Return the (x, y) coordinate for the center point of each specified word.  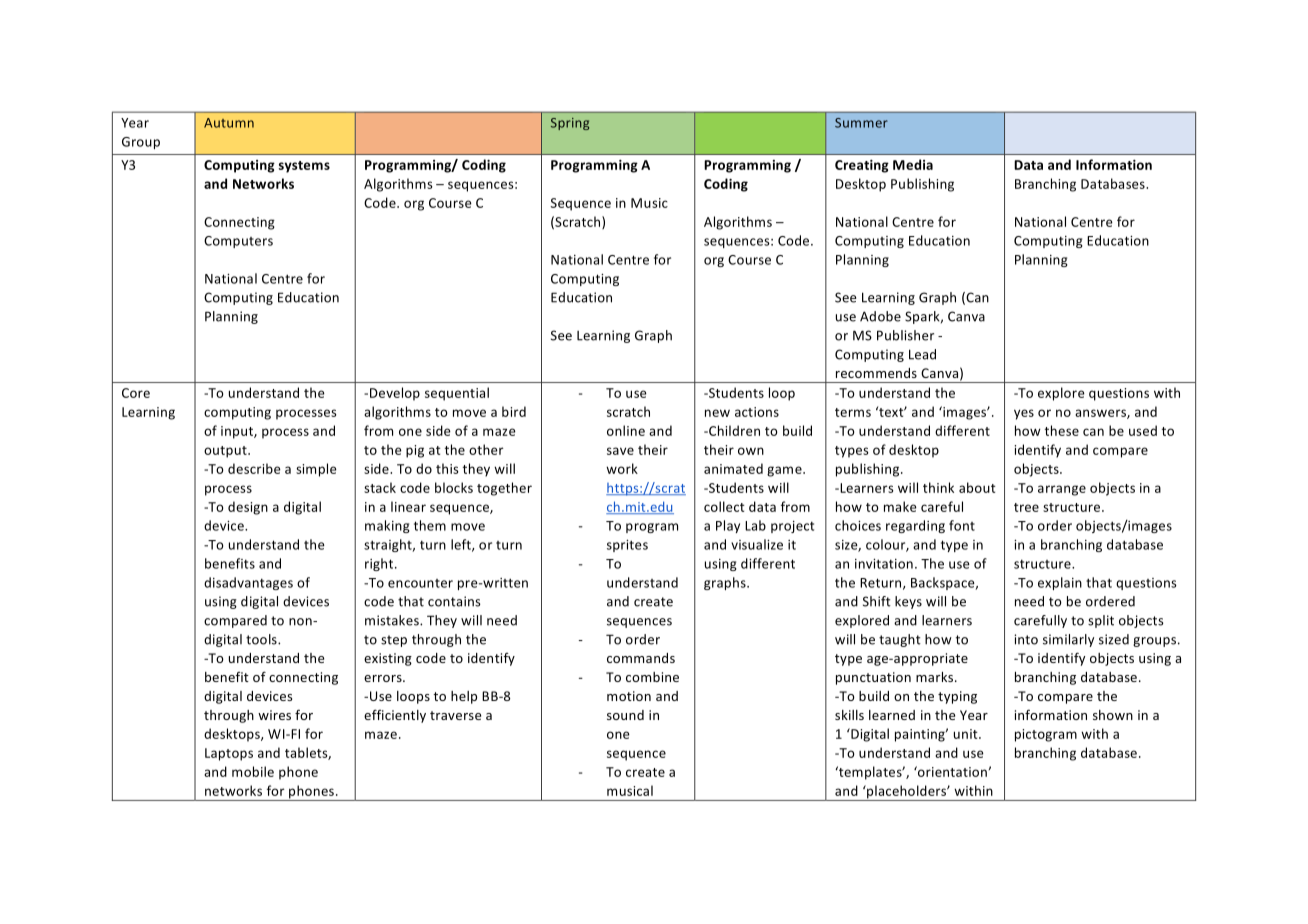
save (620, 451)
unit (967, 734)
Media (913, 164)
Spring (570, 124)
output (226, 452)
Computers (238, 242)
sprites (627, 546)
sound (625, 715)
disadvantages (248, 583)
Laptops (229, 754)
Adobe (880, 316)
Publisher (905, 335)
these (1062, 430)
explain (1060, 583)
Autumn (229, 123)
